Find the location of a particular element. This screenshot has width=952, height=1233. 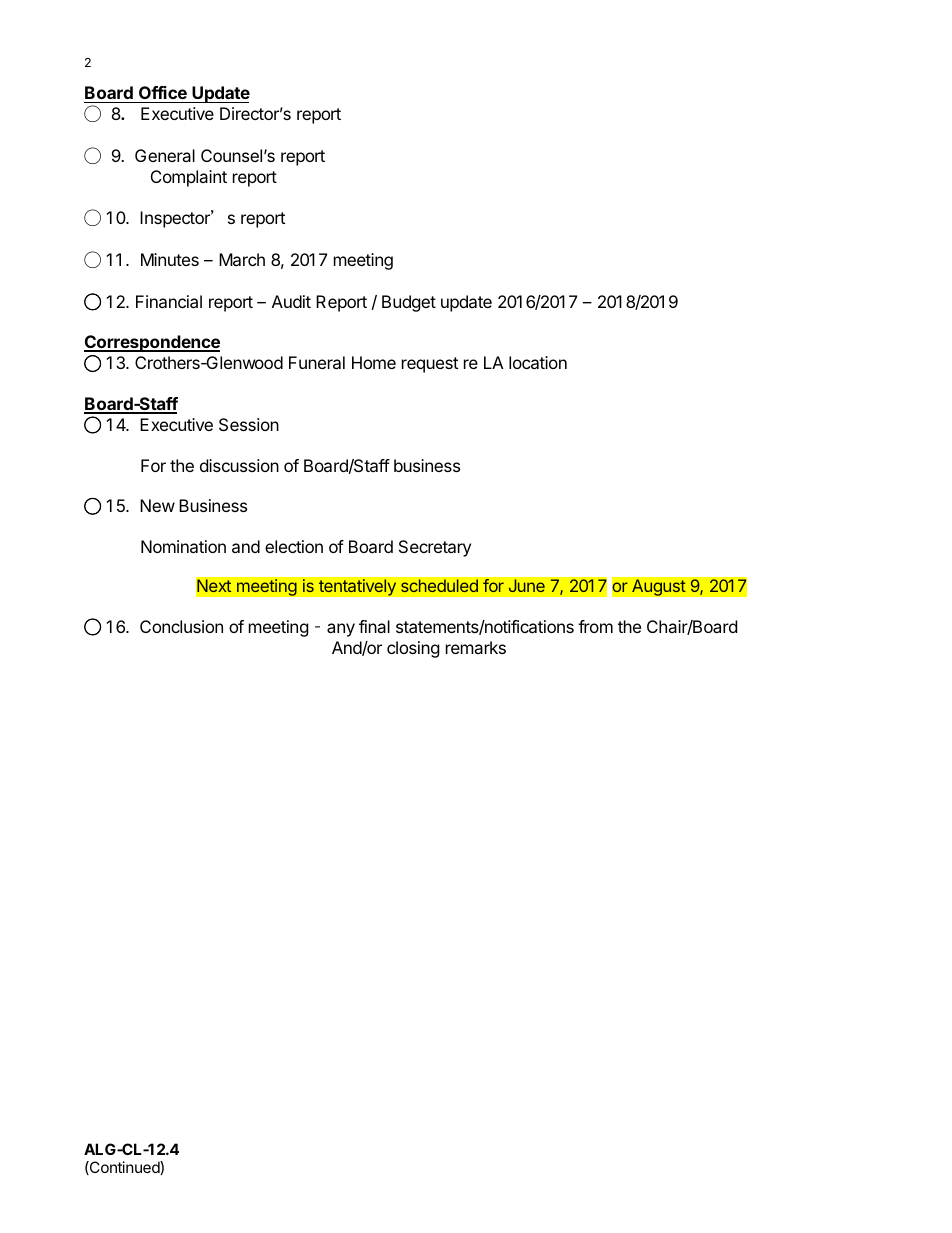

Session is located at coordinates (249, 424).
